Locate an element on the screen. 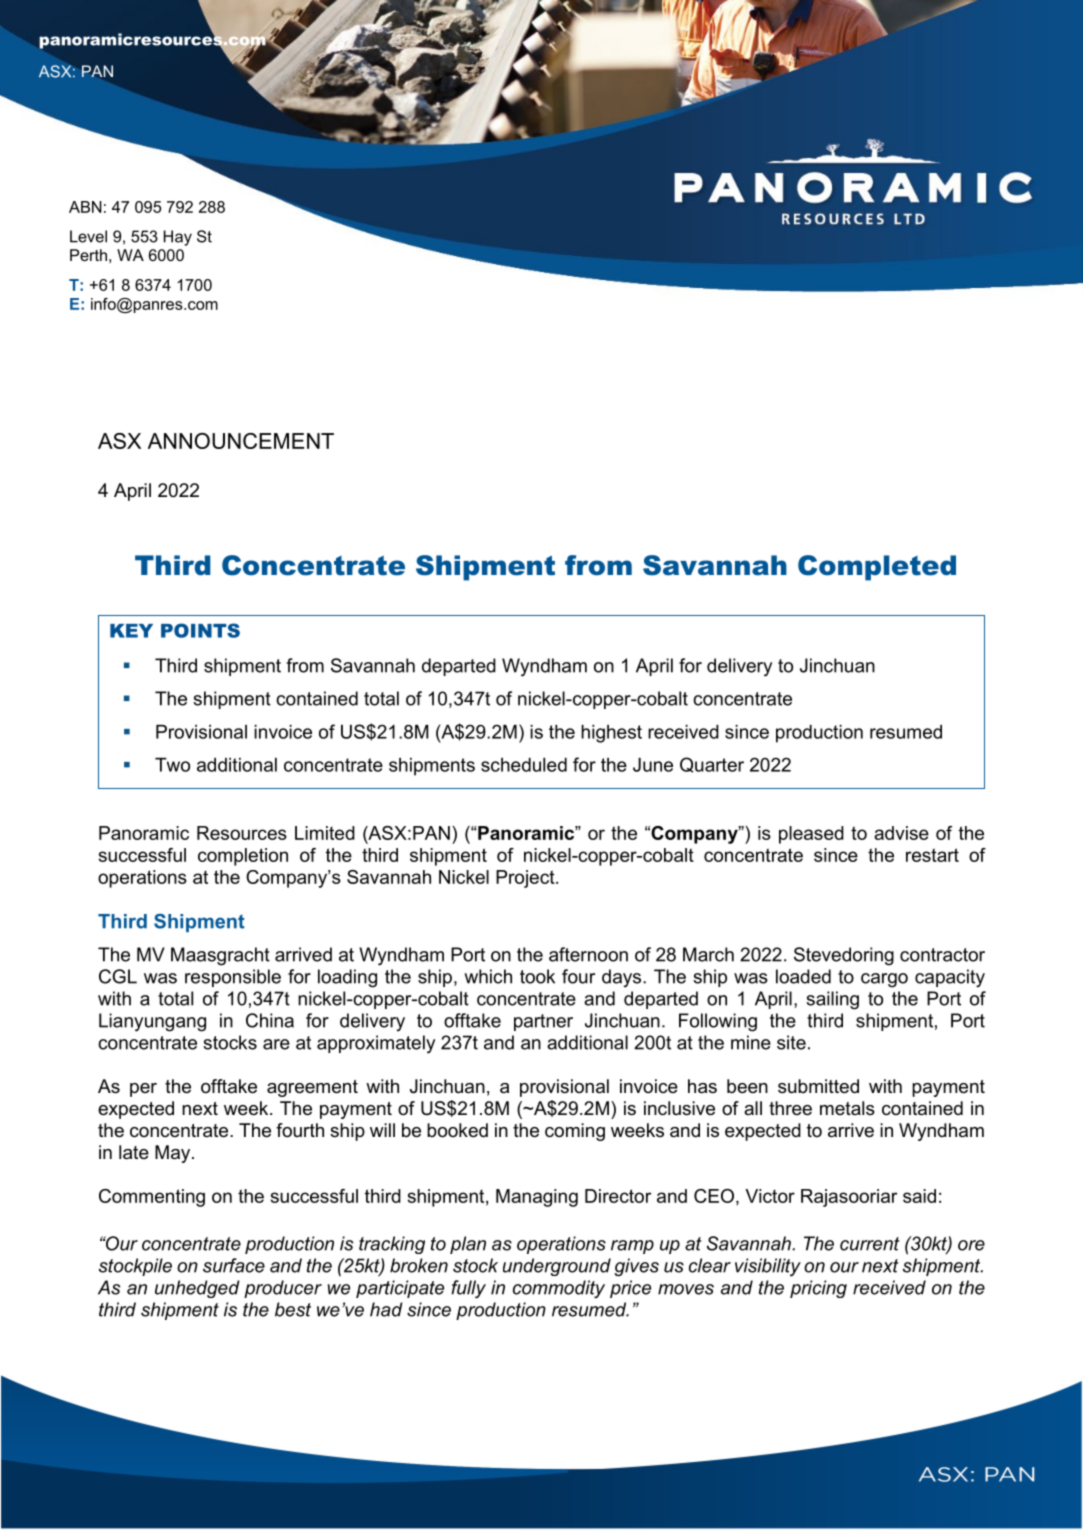 Image resolution: width=1083 pixels, height=1531 pixels. Two is located at coordinates (172, 765).
